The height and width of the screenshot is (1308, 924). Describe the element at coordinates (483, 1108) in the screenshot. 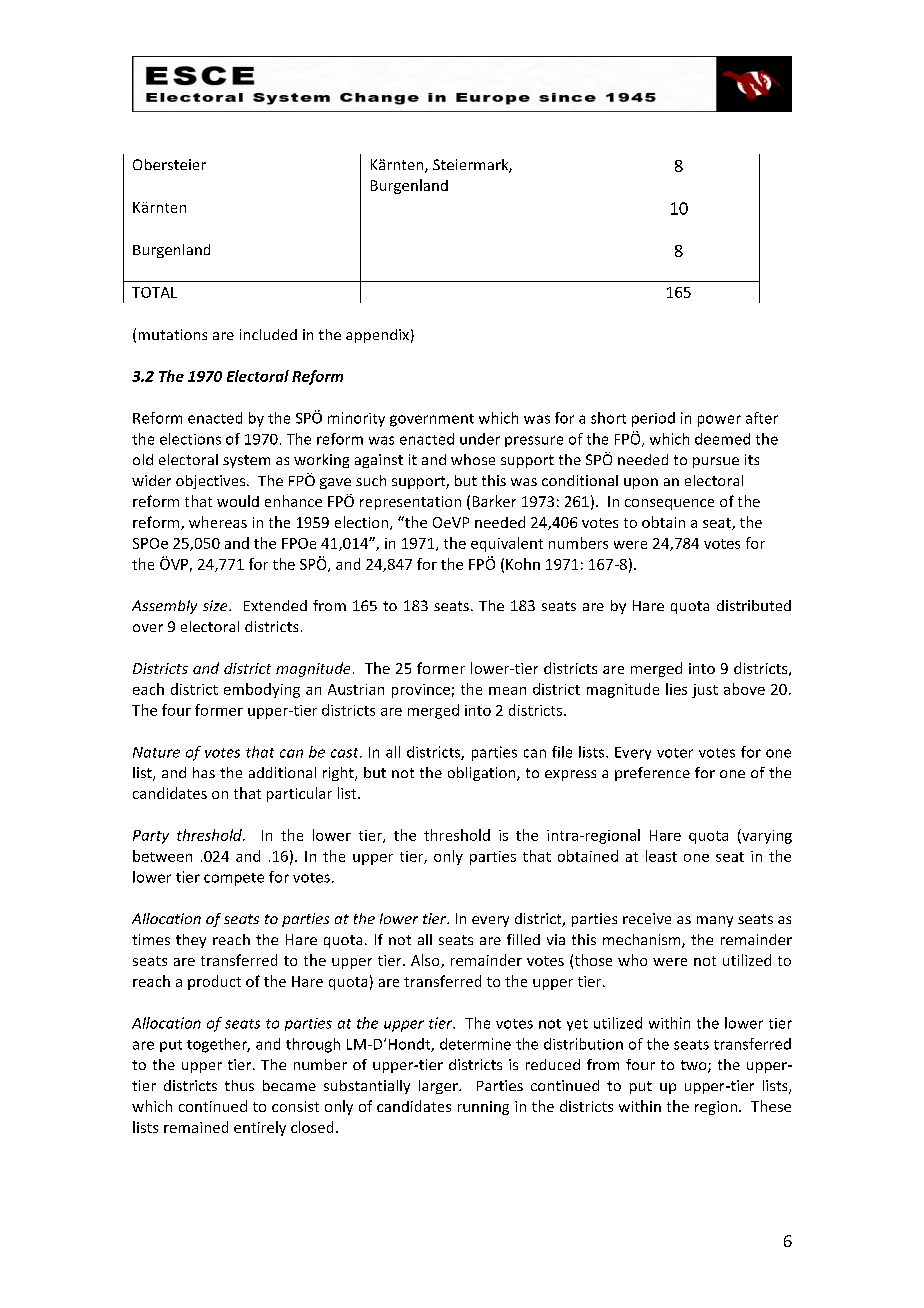

I see `running` at that location.
